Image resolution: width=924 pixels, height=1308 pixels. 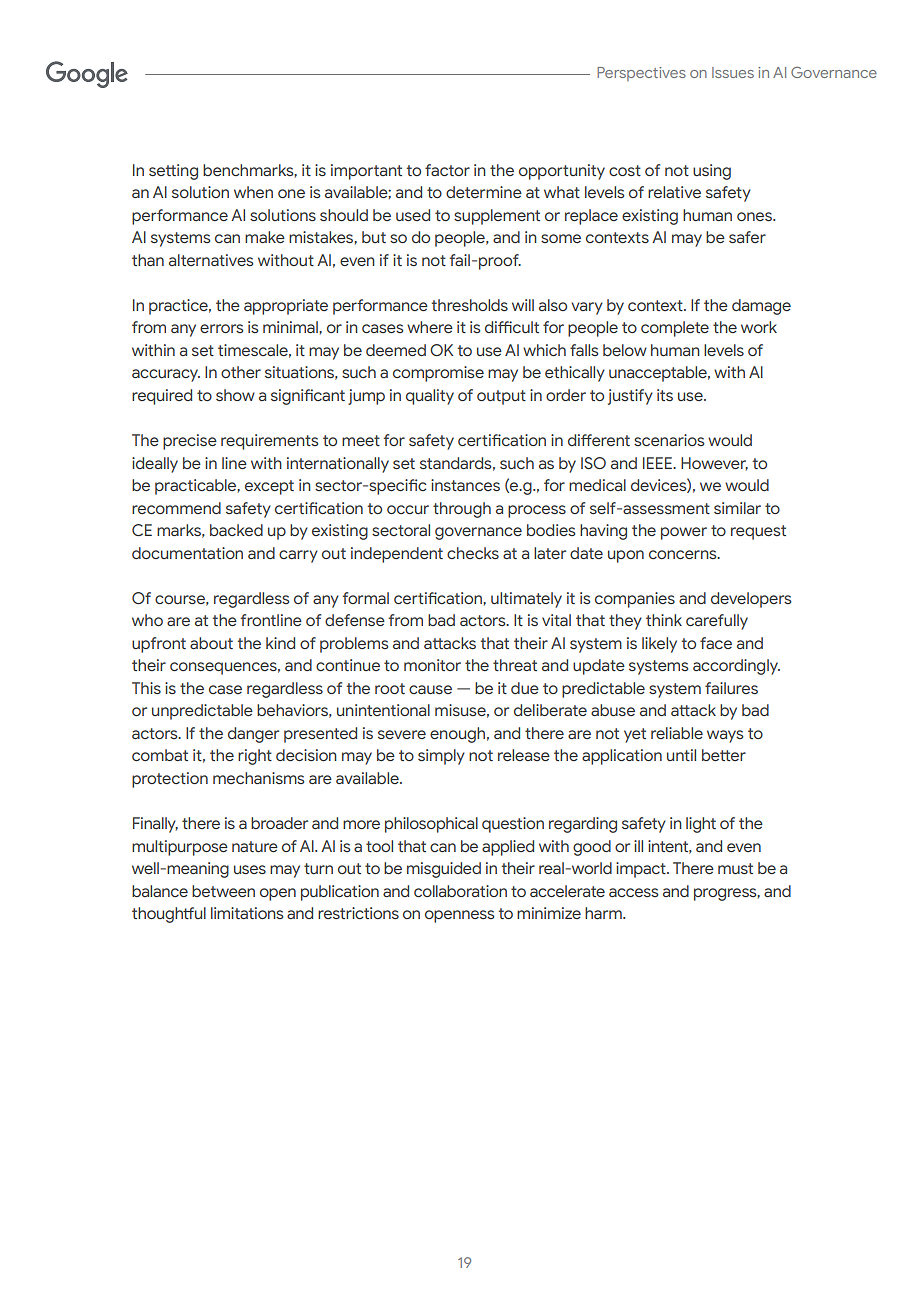 I want to click on collaboration, so click(x=460, y=891).
